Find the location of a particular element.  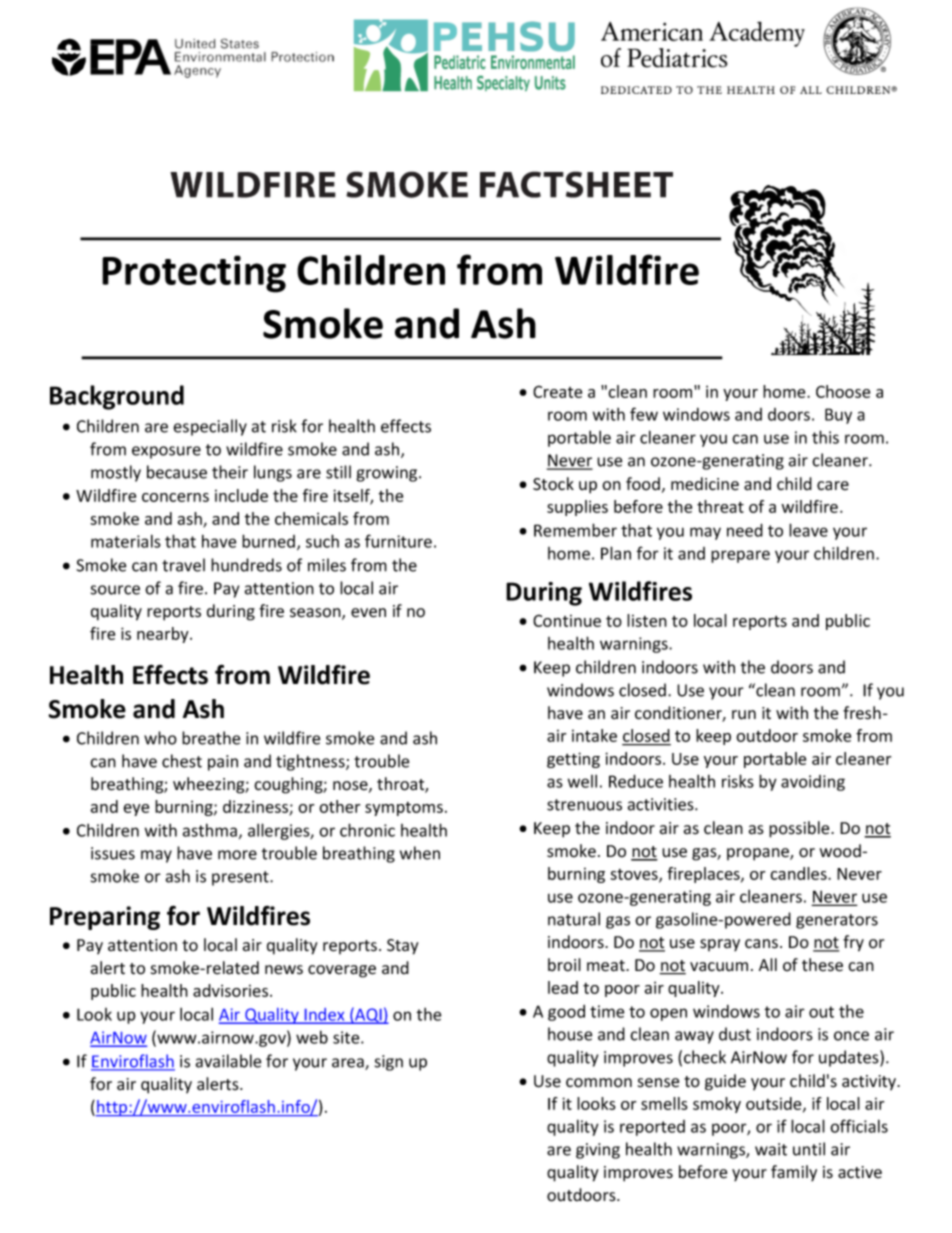

available is located at coordinates (228, 1061).
